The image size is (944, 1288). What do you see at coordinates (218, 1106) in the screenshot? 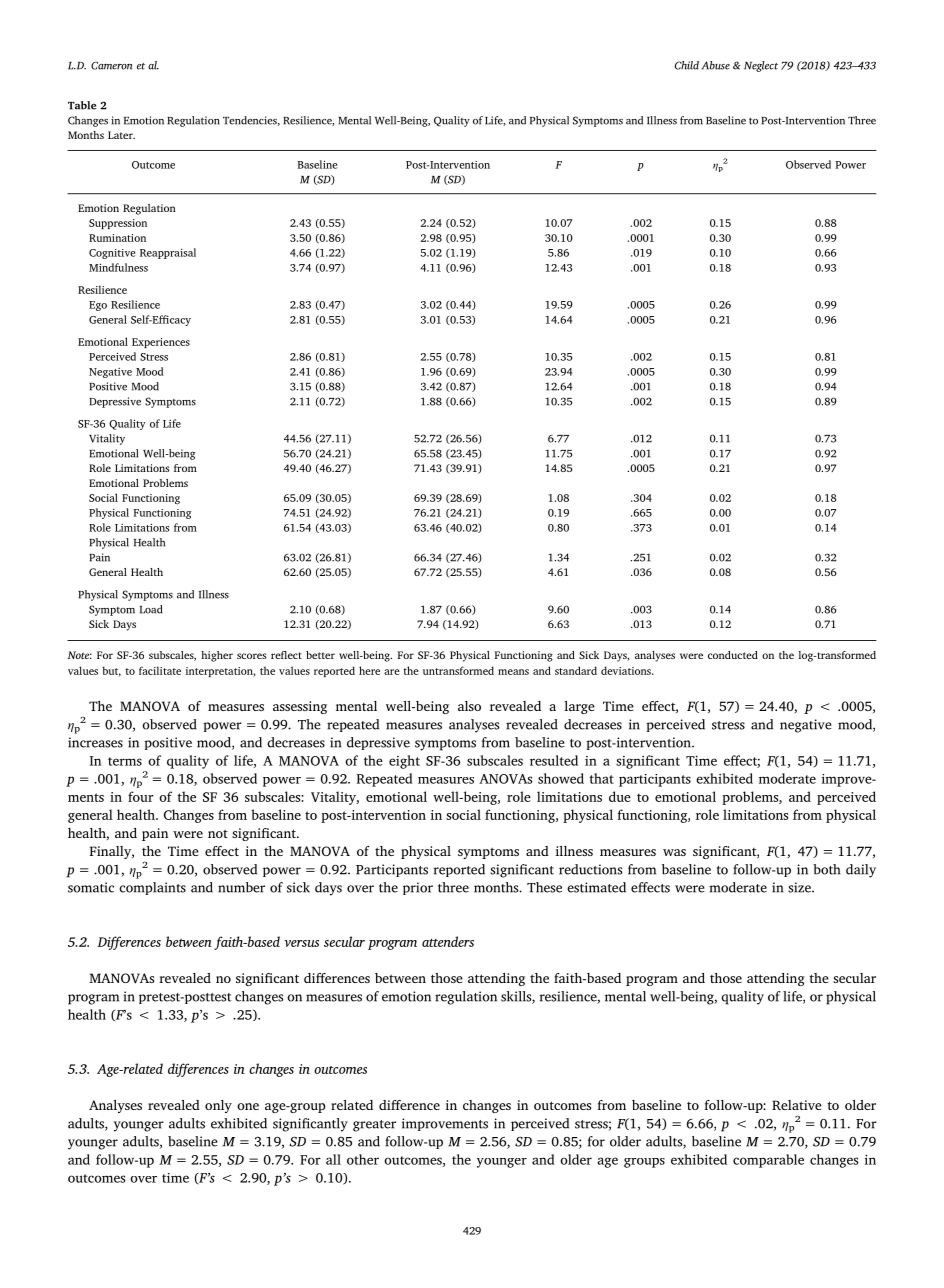
I see `only` at bounding box center [218, 1106].
